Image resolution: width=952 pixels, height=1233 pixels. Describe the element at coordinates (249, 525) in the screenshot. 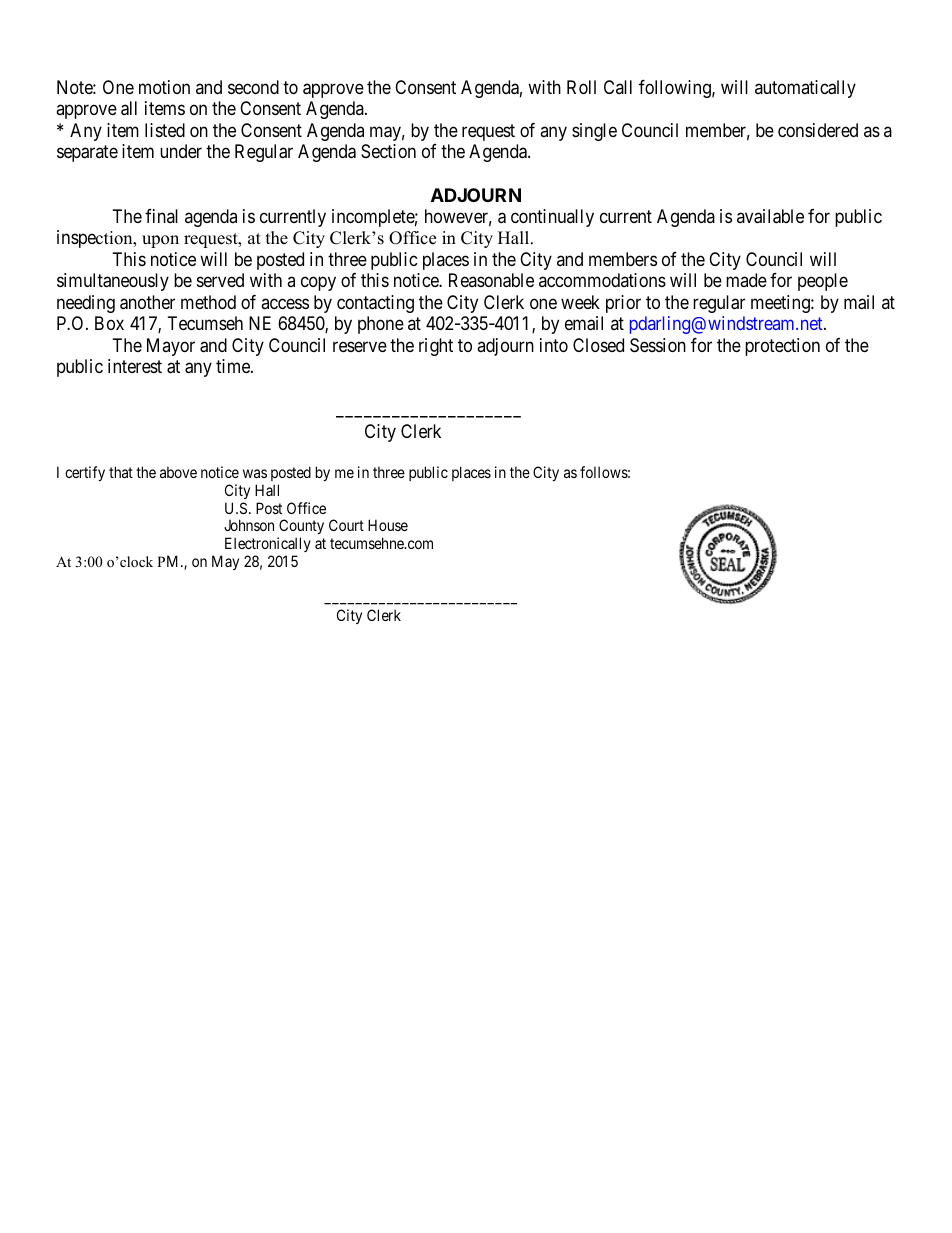

I see `Johnson` at that location.
